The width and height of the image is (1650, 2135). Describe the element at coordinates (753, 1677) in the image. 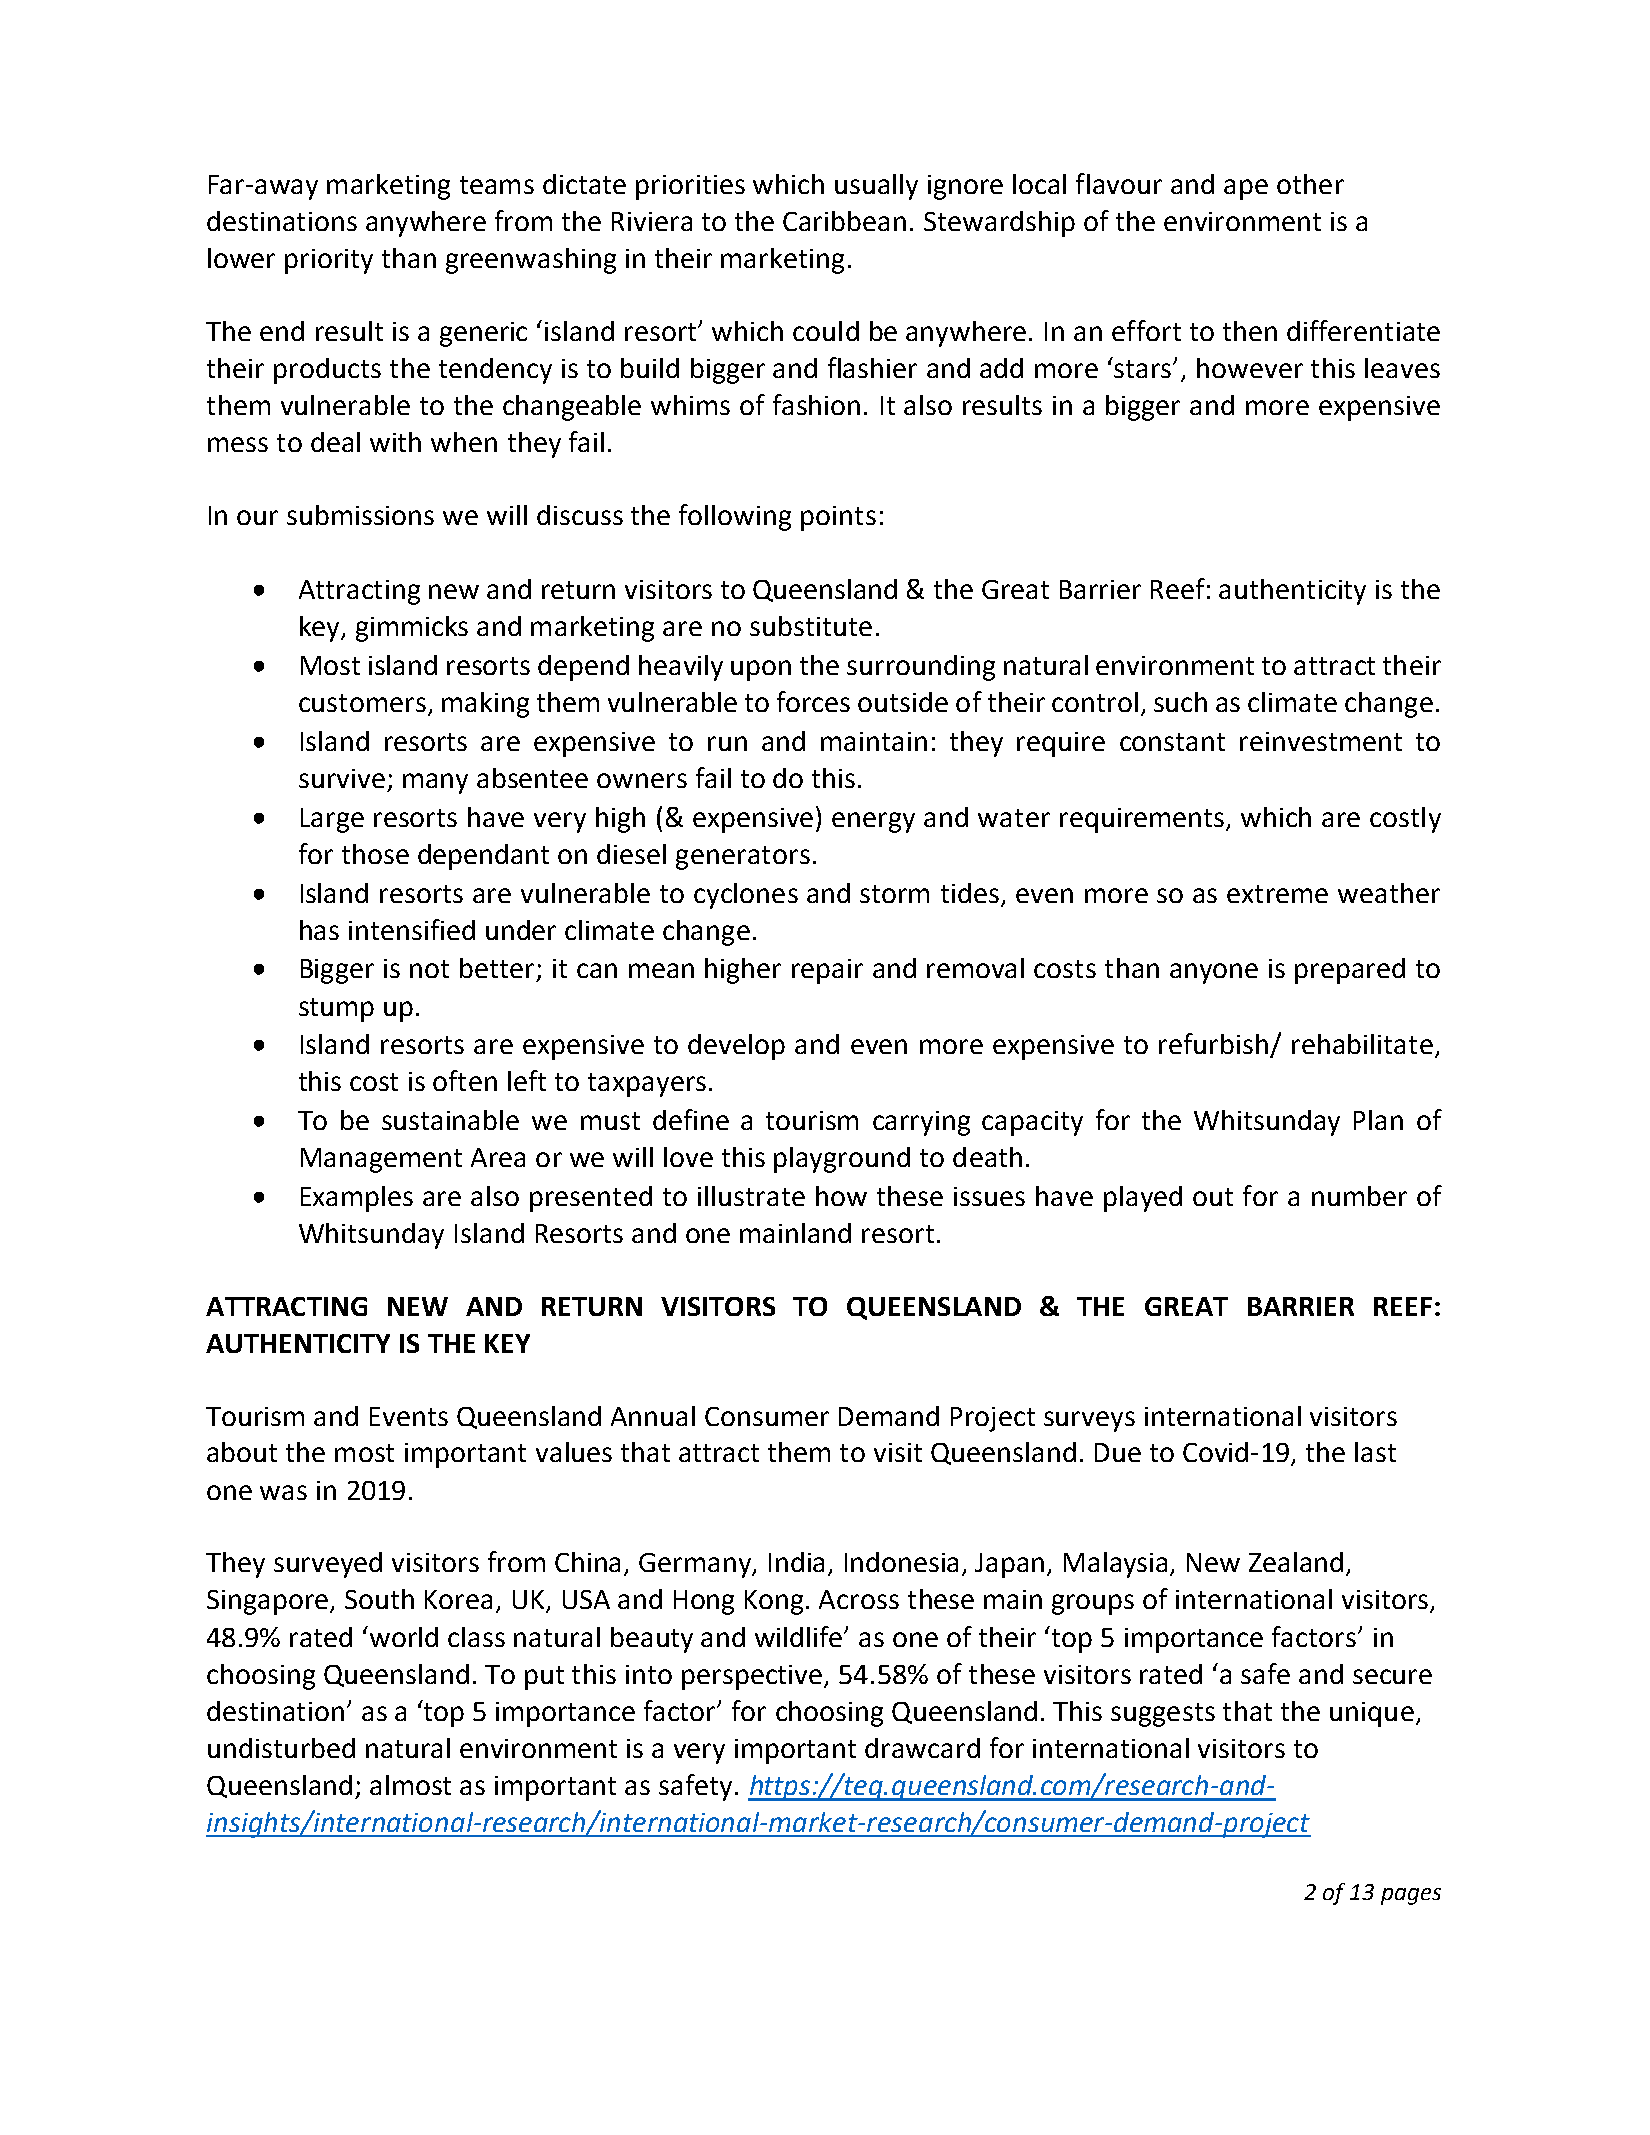

I see `perspective` at that location.
